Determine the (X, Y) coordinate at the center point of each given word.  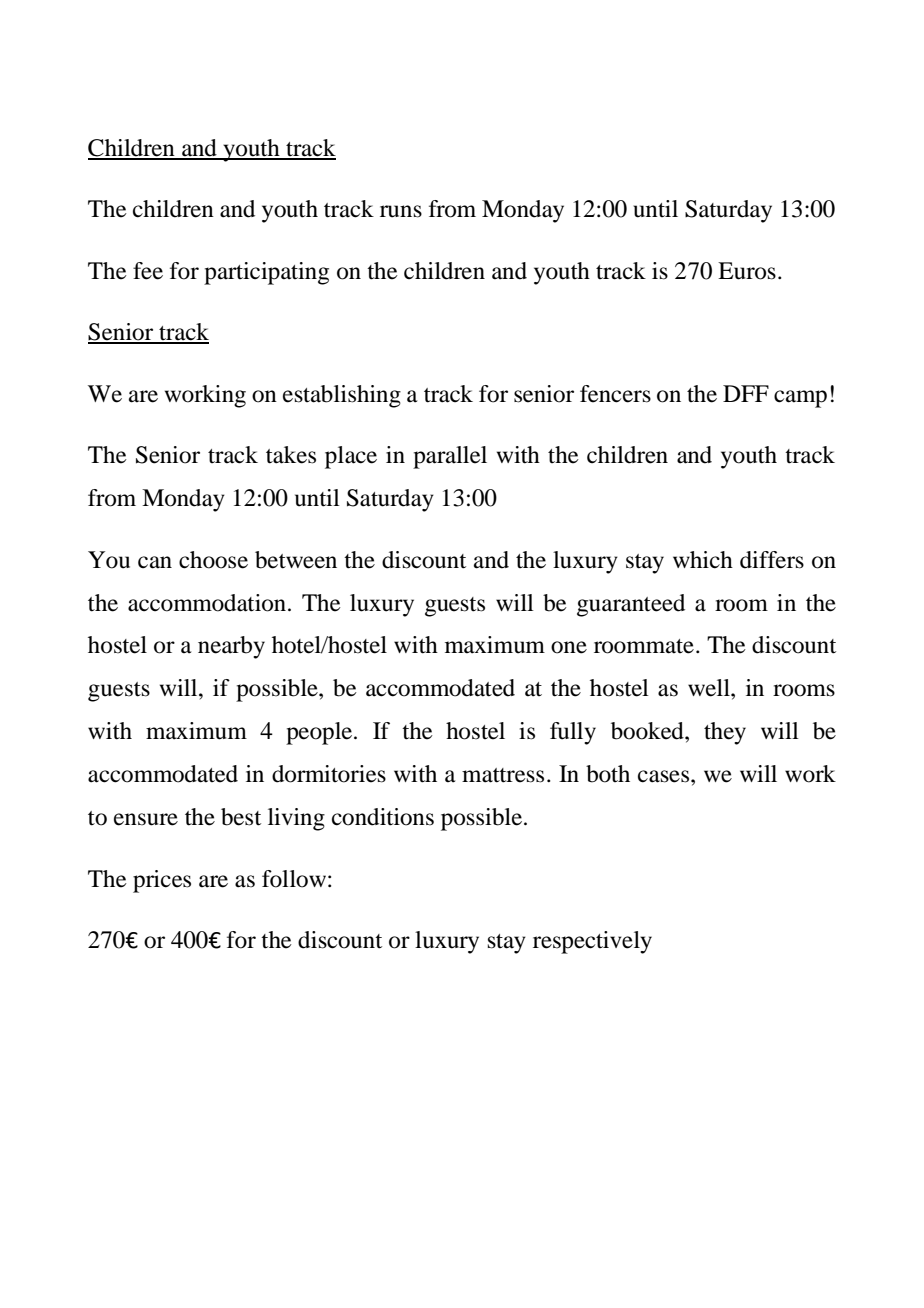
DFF (746, 393)
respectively (592, 942)
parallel (450, 457)
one (569, 647)
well (710, 688)
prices (162, 881)
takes (291, 455)
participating (266, 273)
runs (401, 211)
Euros (747, 271)
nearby (231, 647)
